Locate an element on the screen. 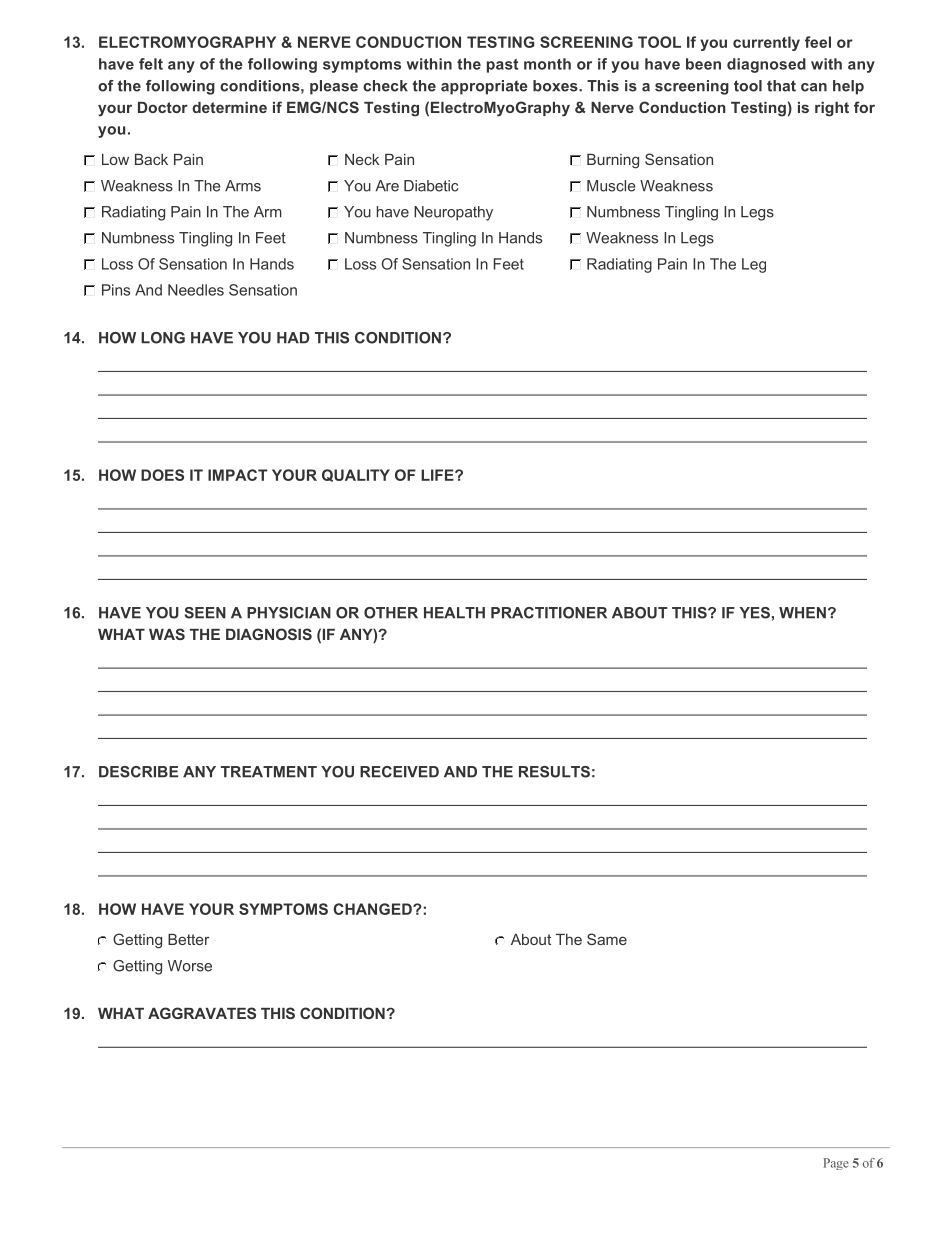 This screenshot has width=952, height=1233. that is located at coordinates (781, 86).
